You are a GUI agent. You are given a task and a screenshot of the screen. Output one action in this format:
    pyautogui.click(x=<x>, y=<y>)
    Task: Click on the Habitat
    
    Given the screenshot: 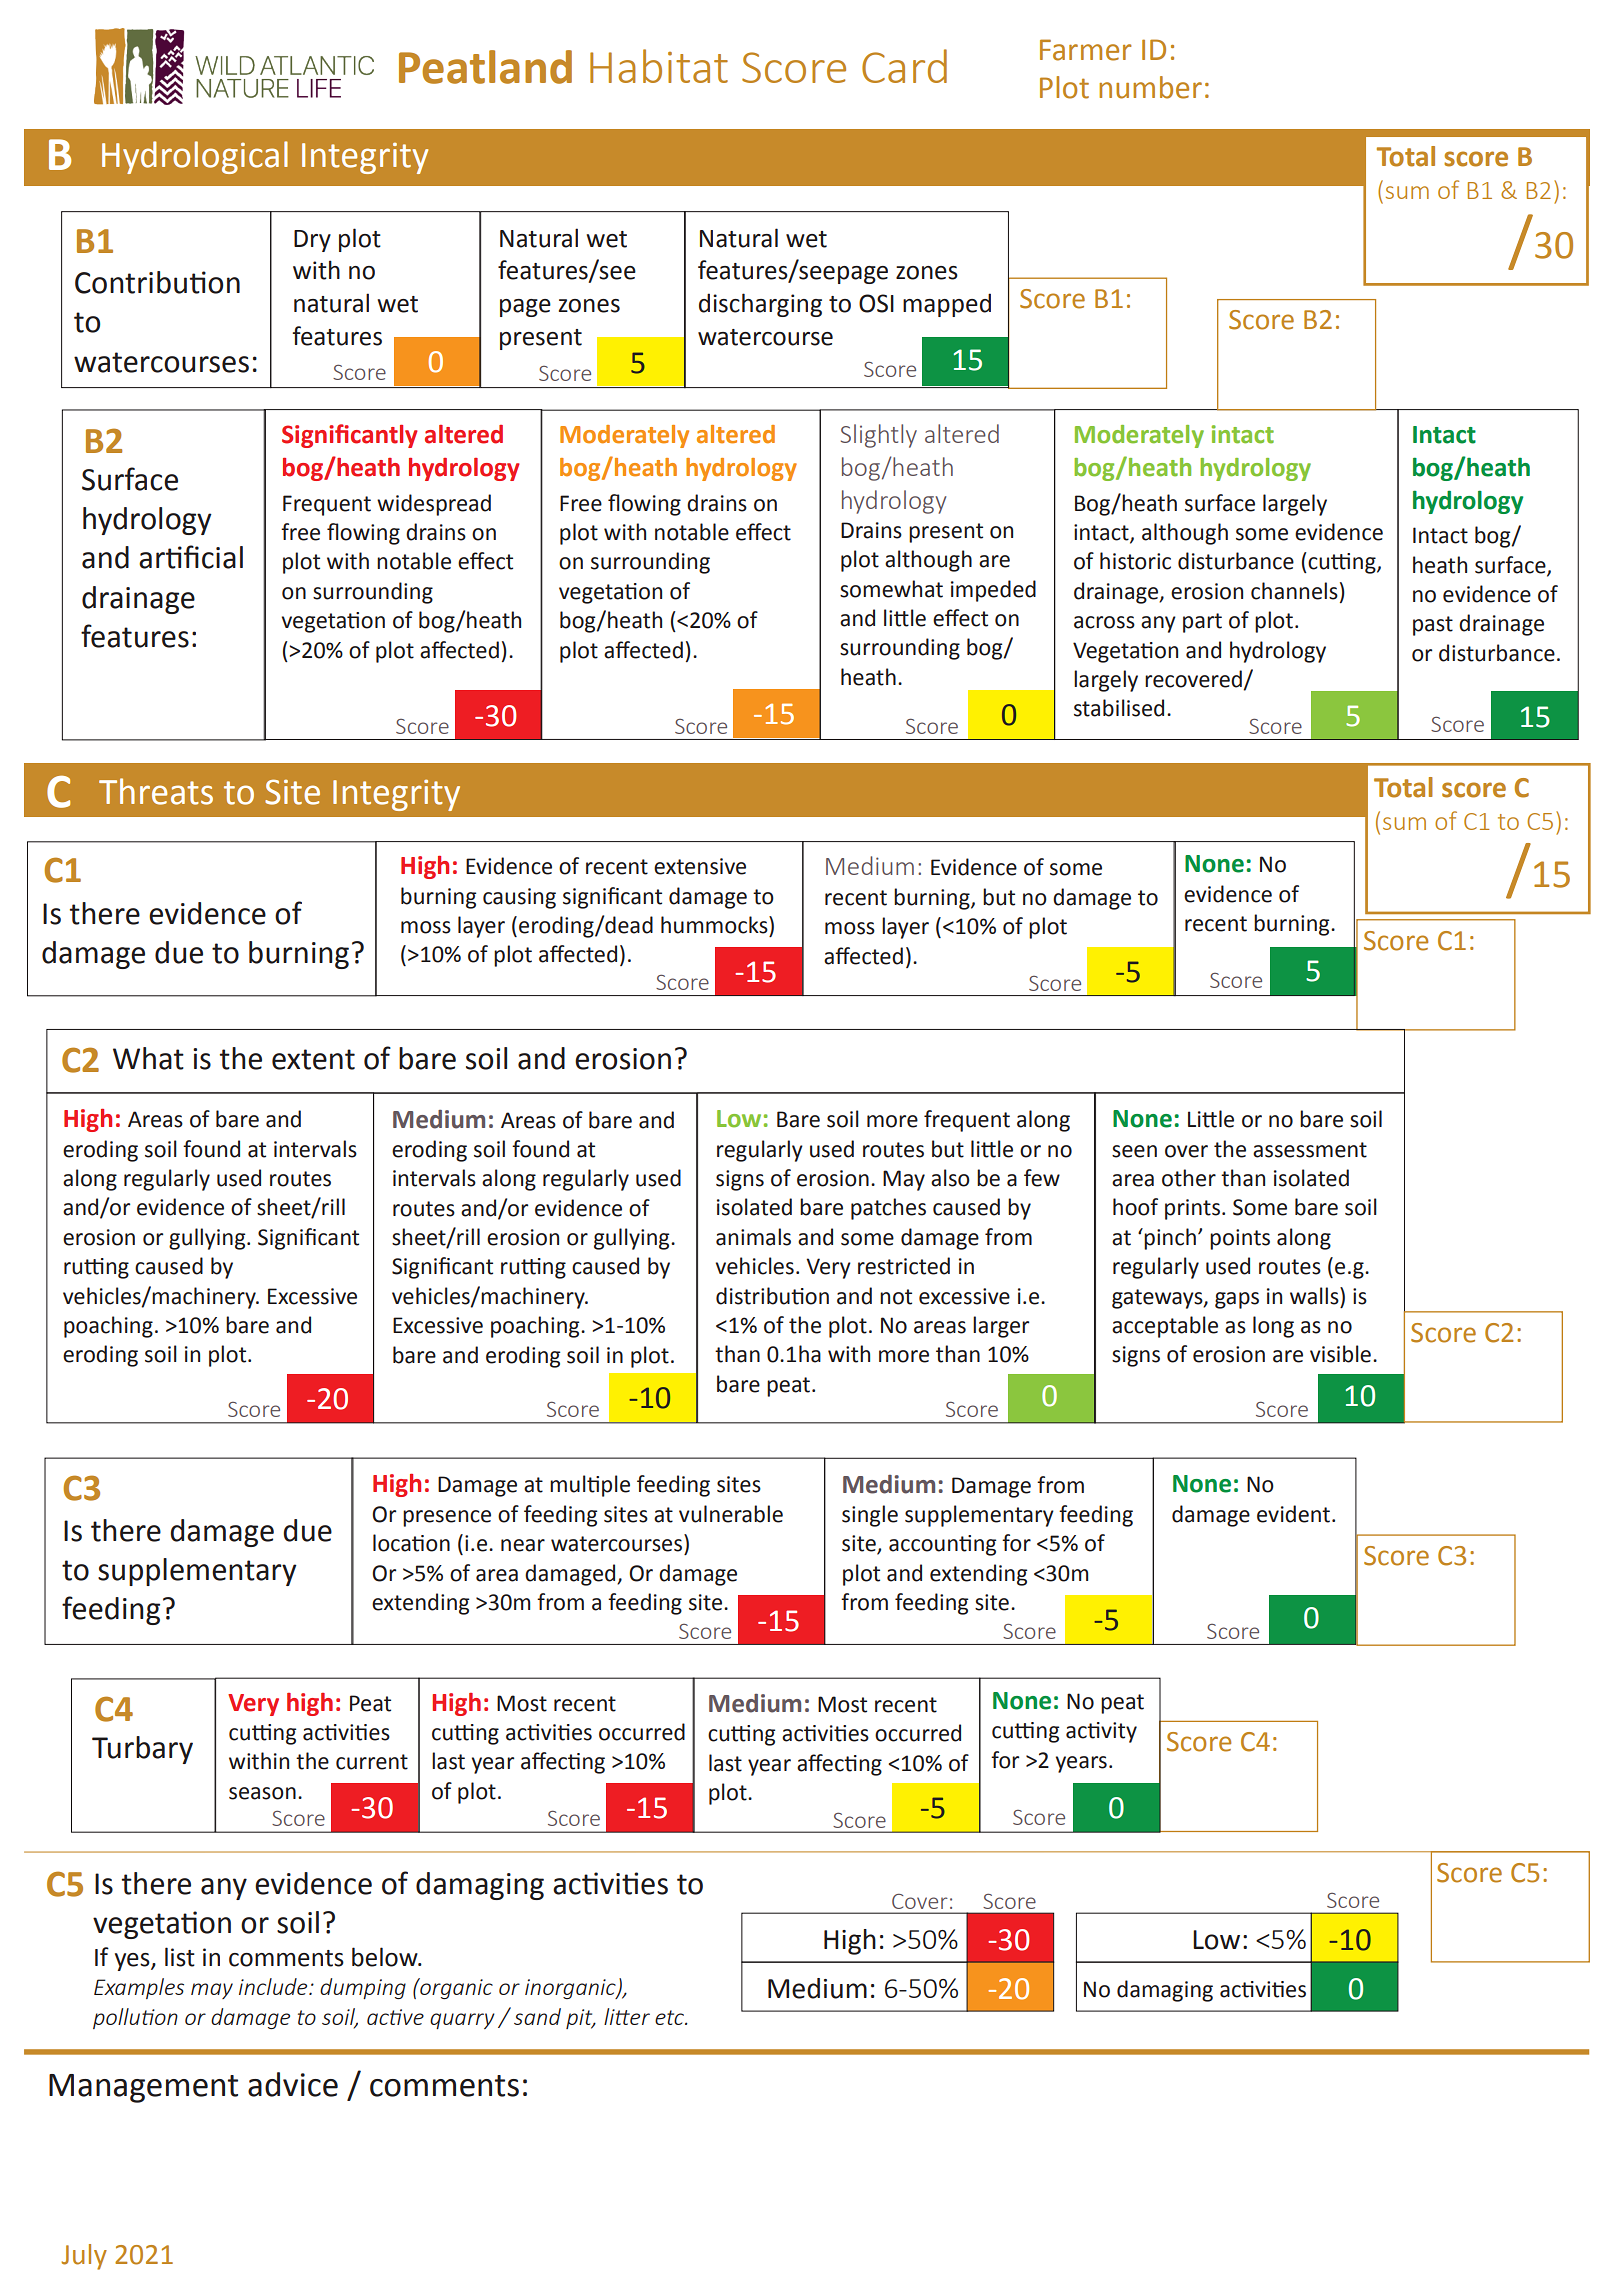 What is the action you would take?
    pyautogui.click(x=659, y=66)
